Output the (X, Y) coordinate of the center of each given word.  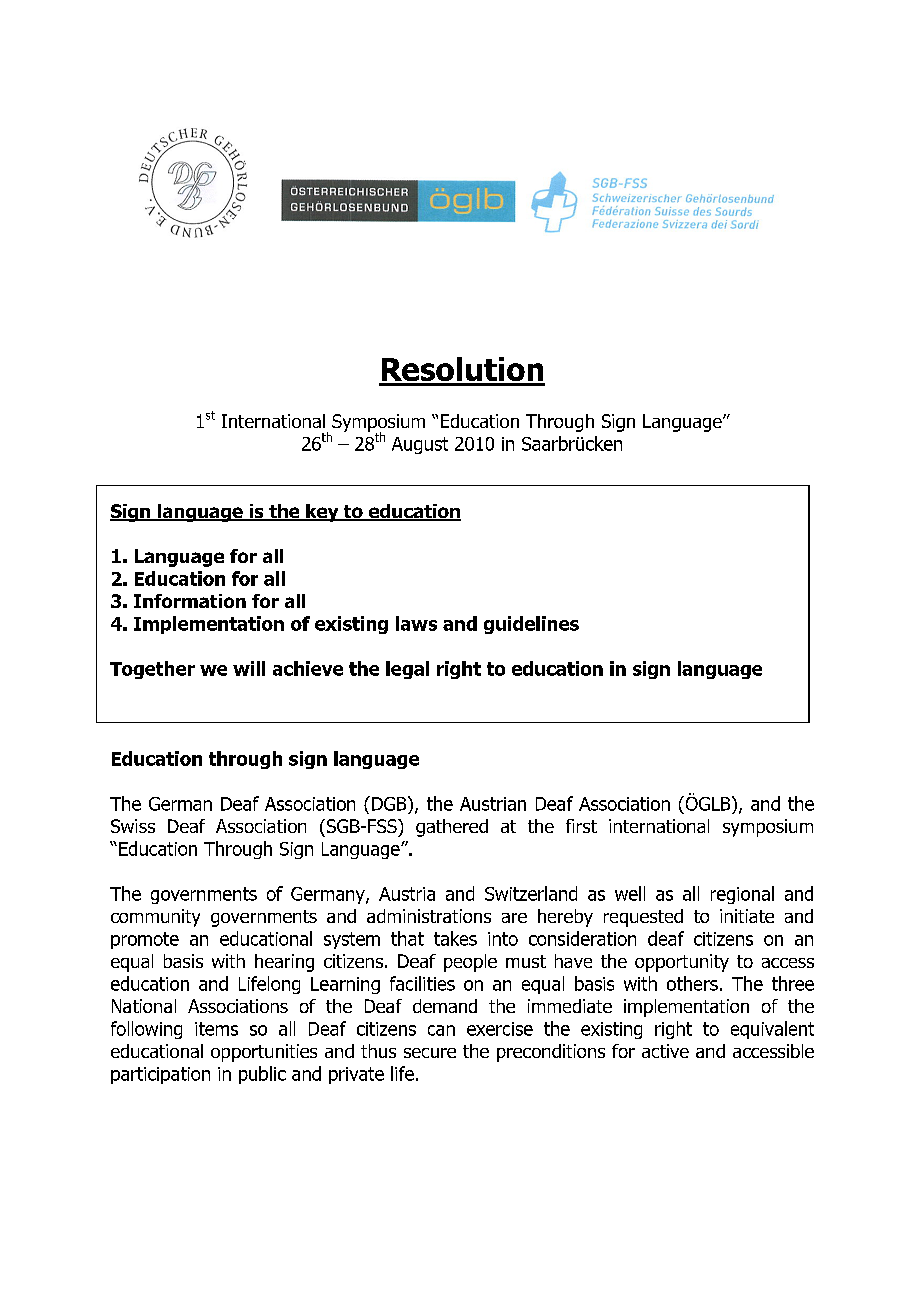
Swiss (133, 826)
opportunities (264, 1053)
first (581, 826)
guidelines (531, 625)
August (420, 445)
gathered (452, 828)
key (322, 513)
